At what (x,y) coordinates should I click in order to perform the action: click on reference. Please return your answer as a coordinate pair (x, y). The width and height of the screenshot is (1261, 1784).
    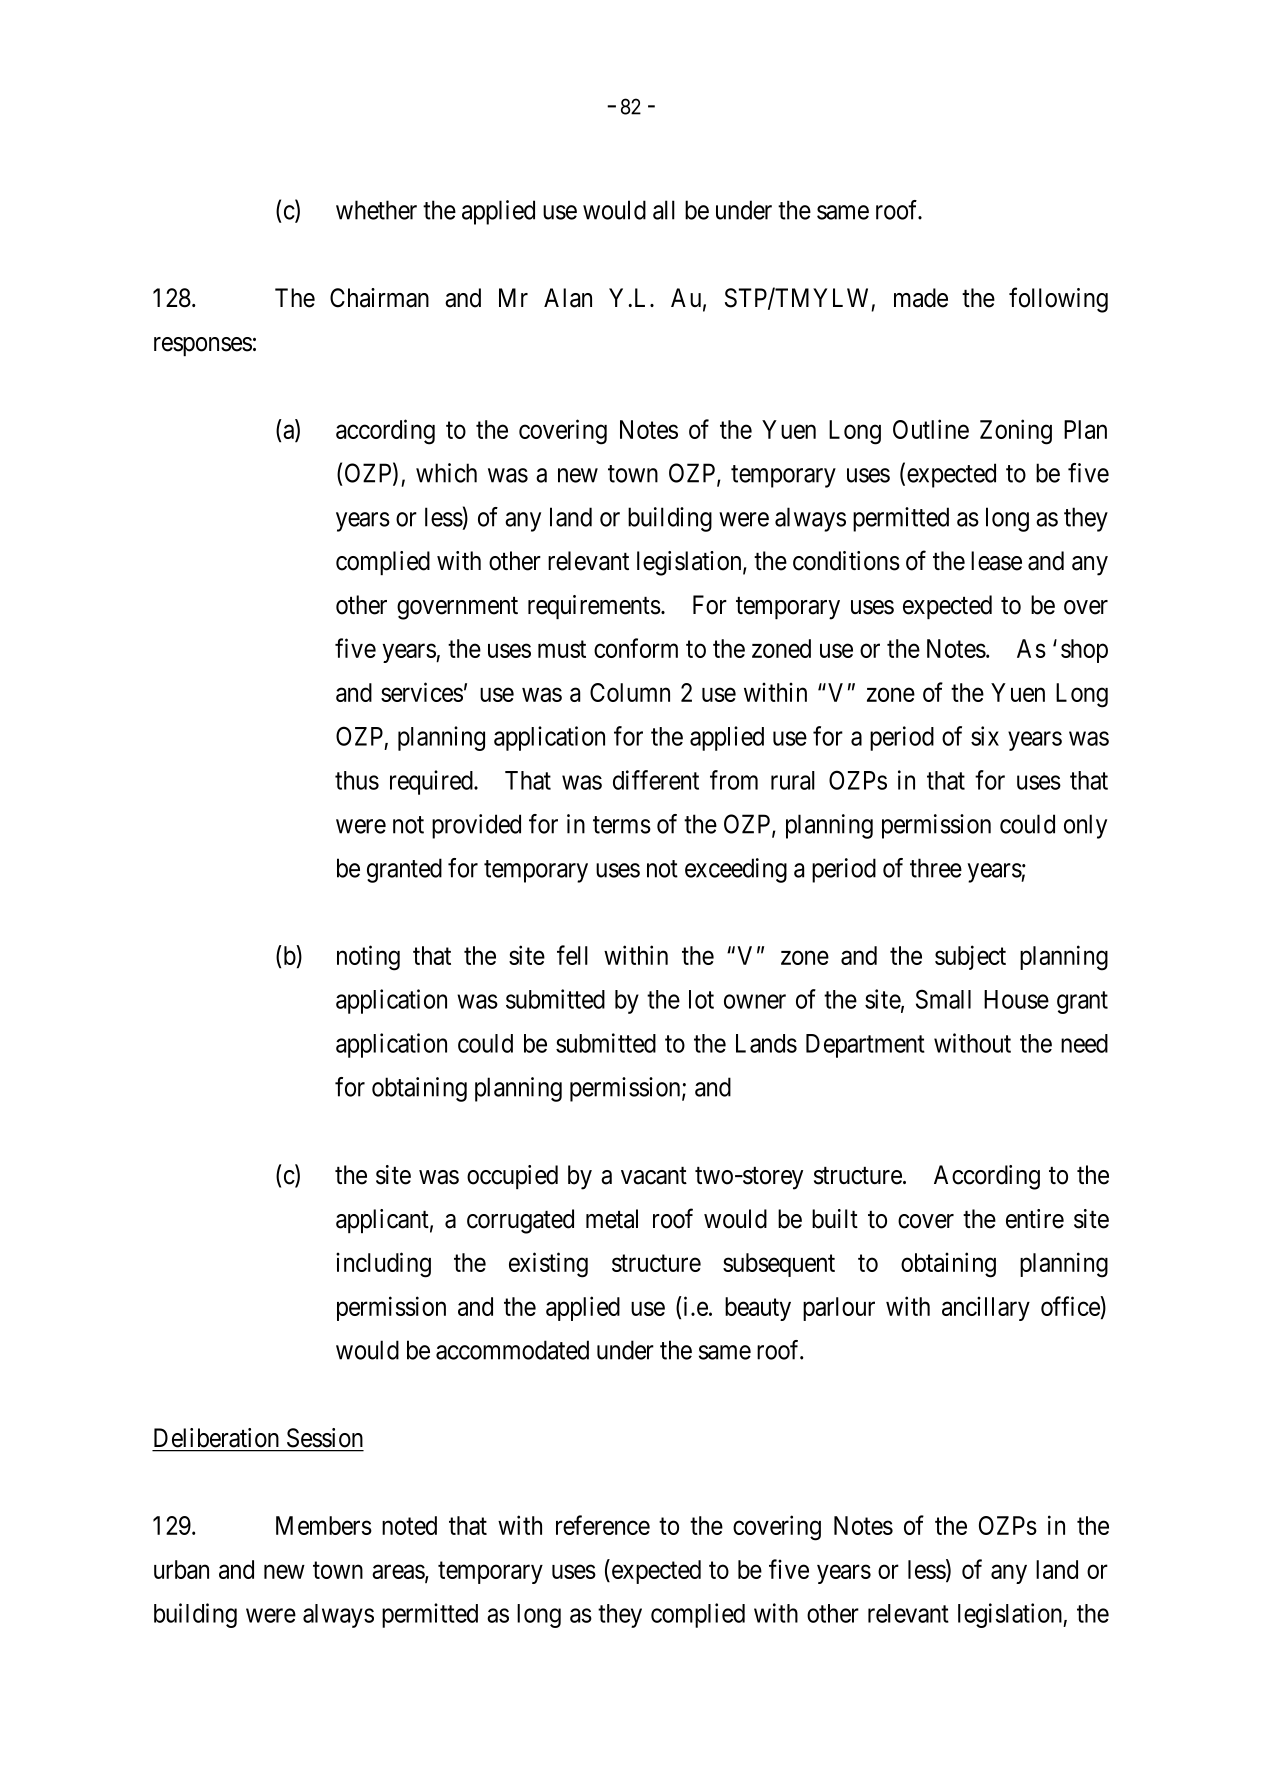
    Looking at the image, I should click on (603, 1525).
